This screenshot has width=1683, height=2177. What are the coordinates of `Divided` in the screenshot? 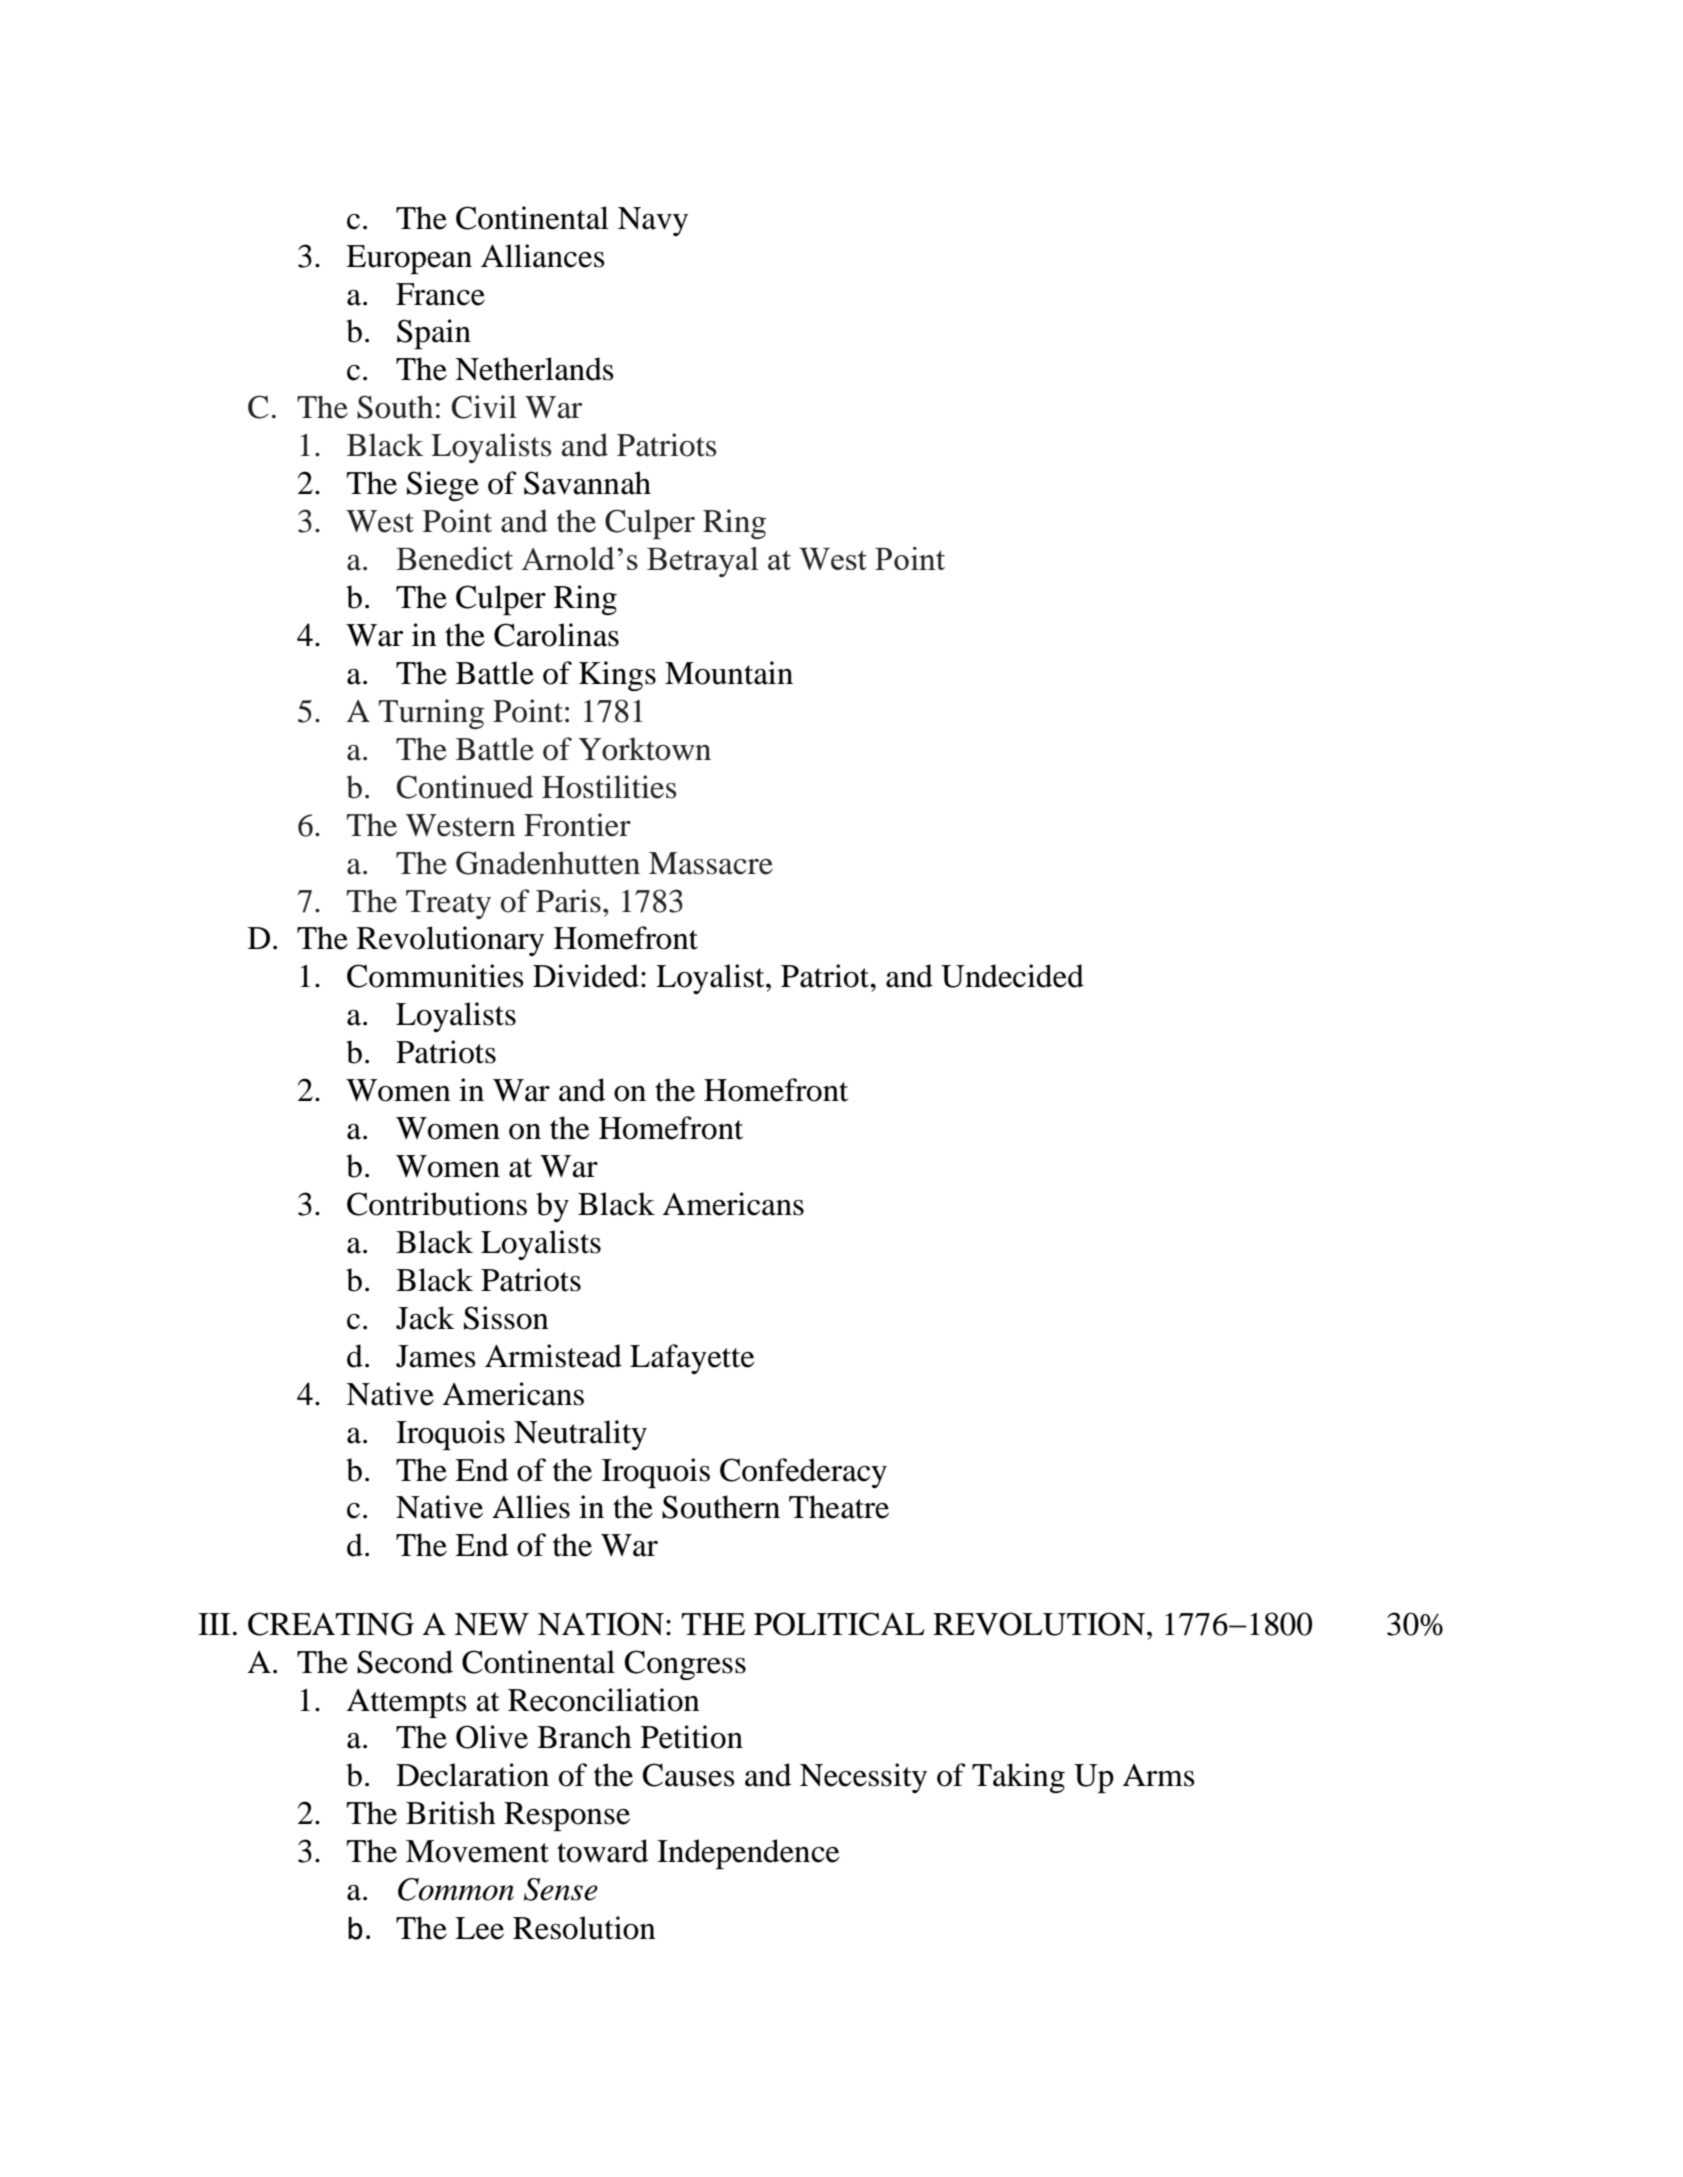 It's located at (586, 976).
